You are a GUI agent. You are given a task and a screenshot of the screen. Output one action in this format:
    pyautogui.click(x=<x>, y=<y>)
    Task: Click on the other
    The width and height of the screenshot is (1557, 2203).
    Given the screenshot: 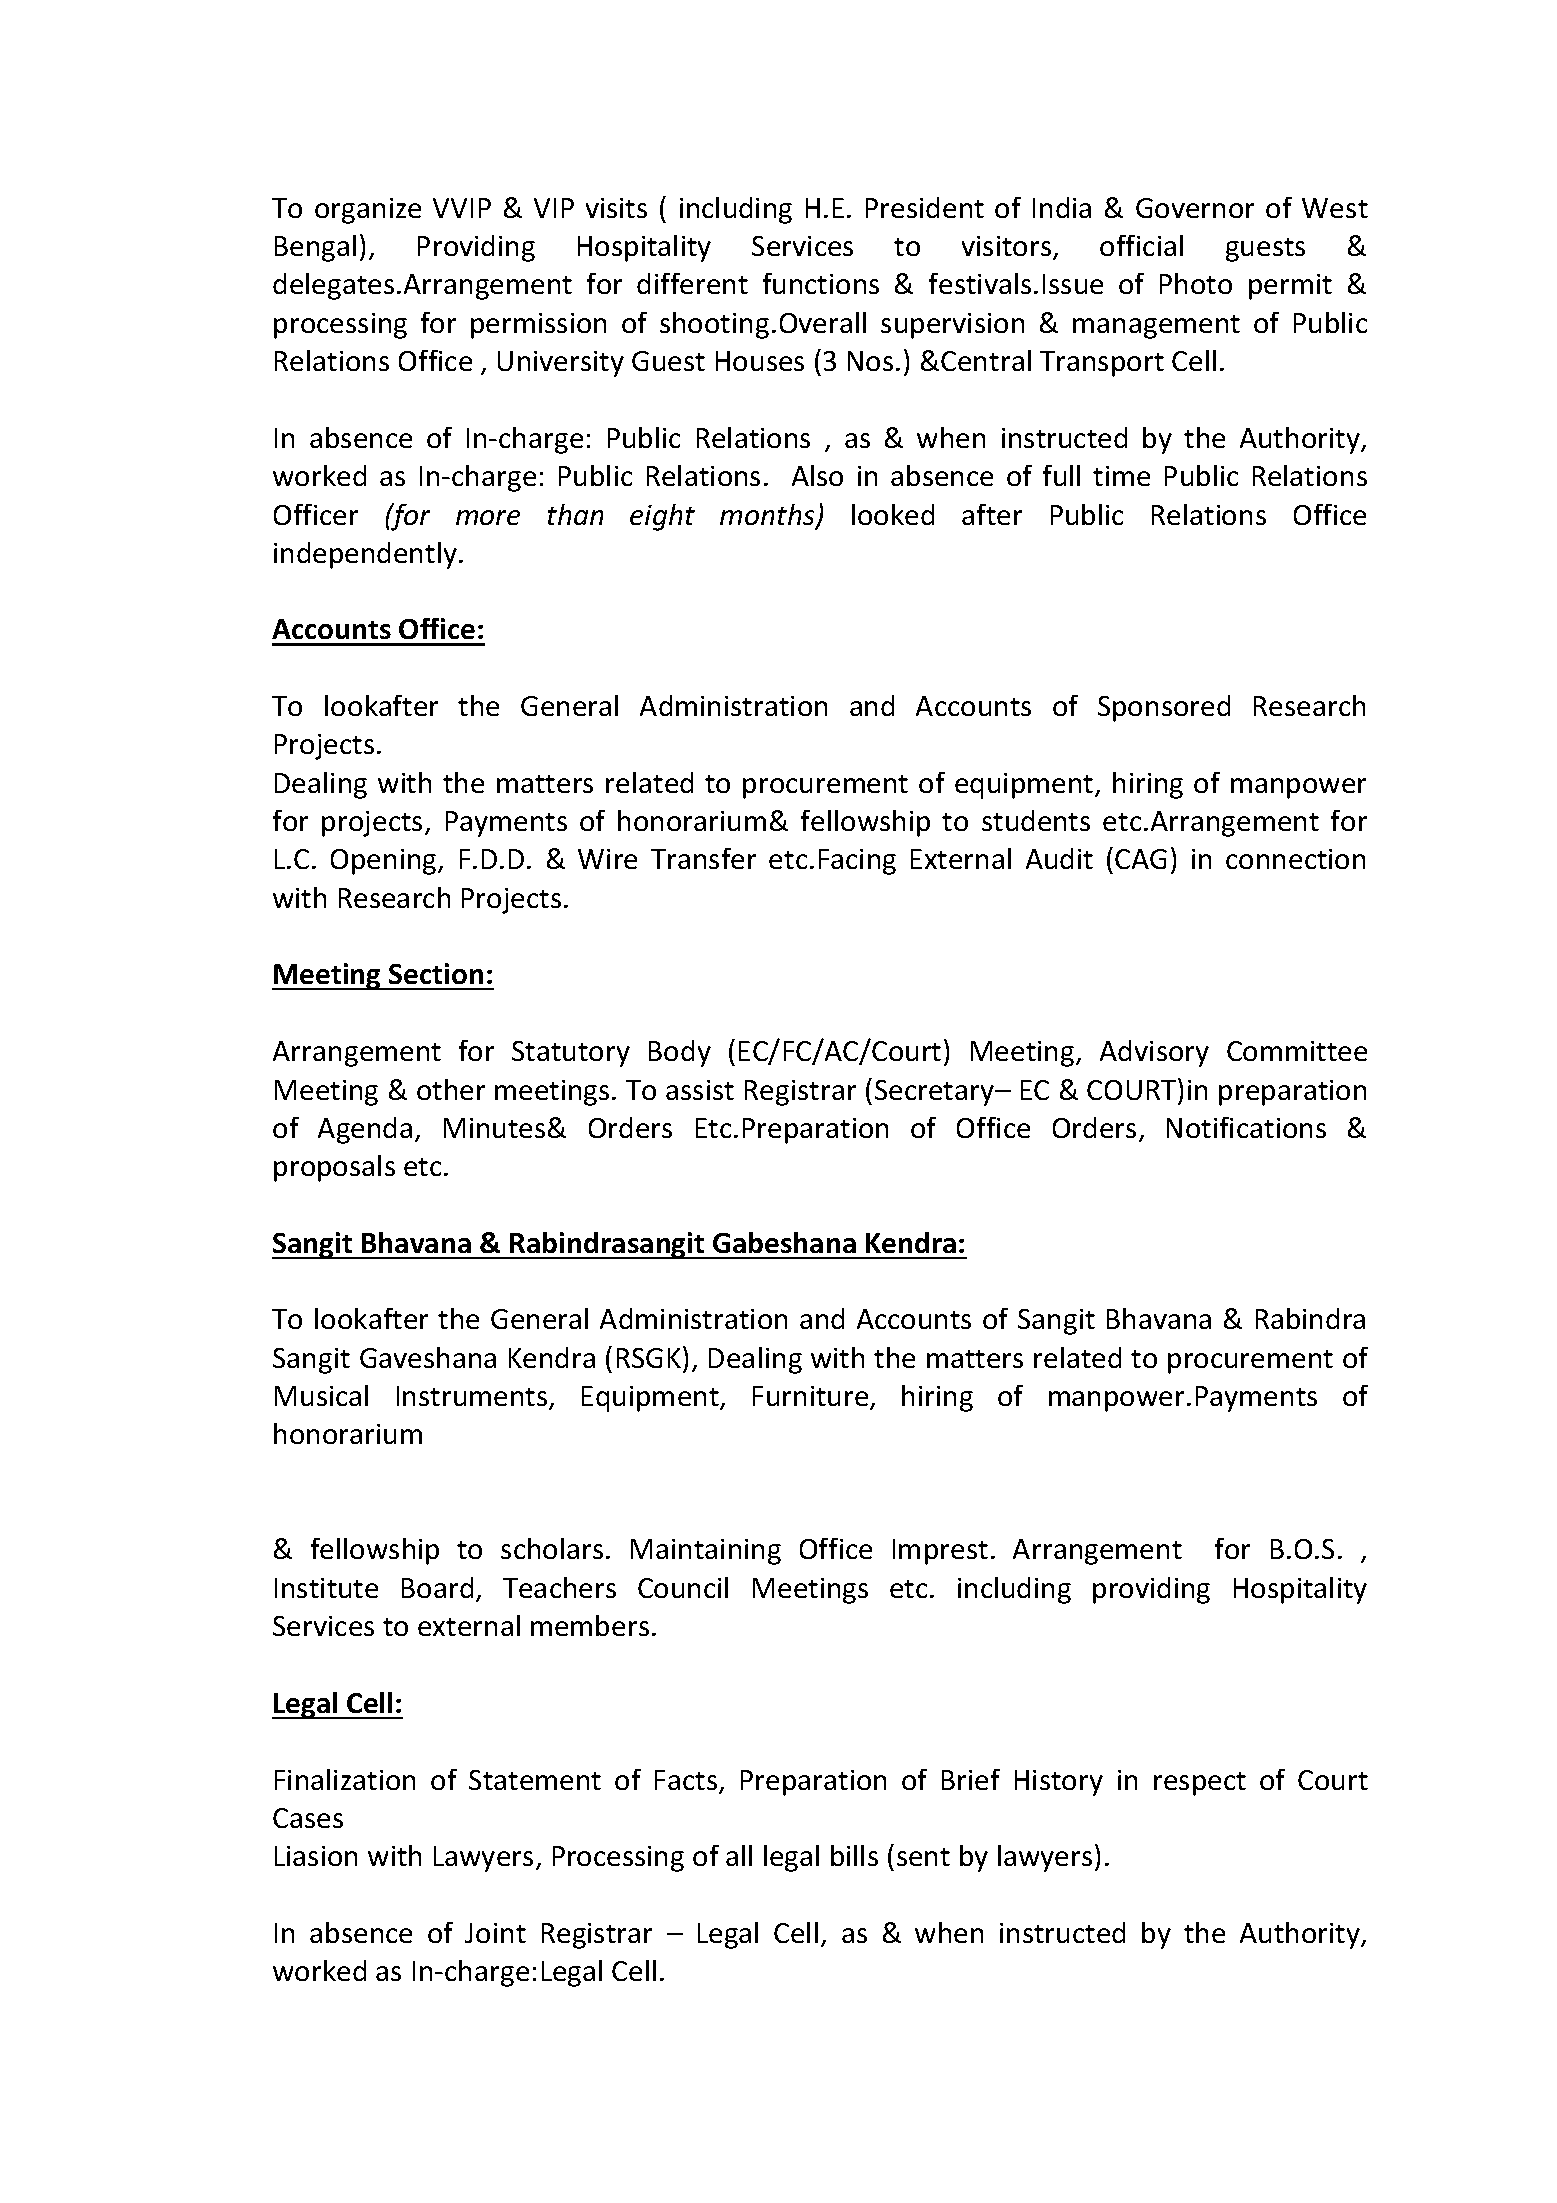 What is the action you would take?
    pyautogui.click(x=451, y=1089)
